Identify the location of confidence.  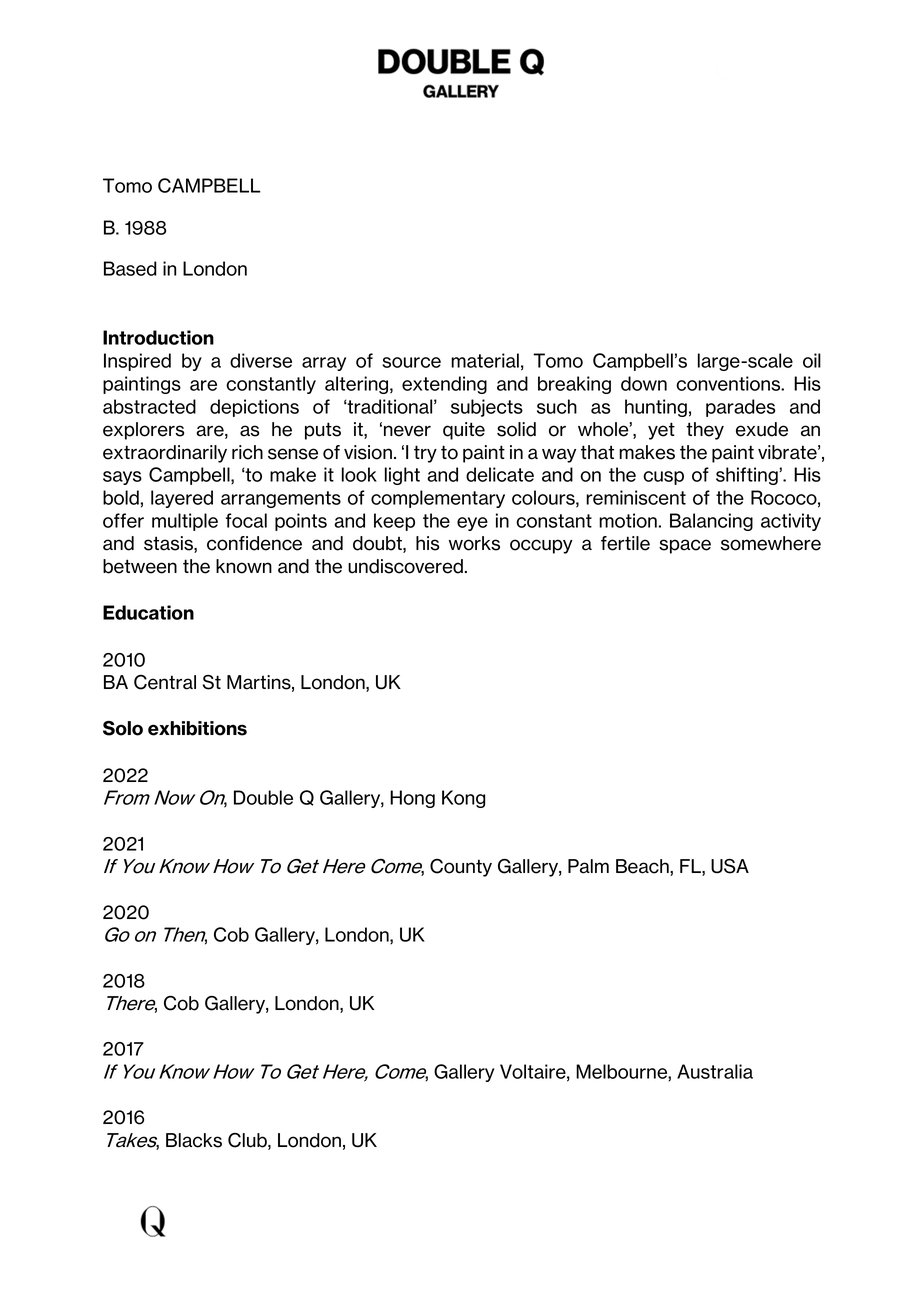
(254, 543).
